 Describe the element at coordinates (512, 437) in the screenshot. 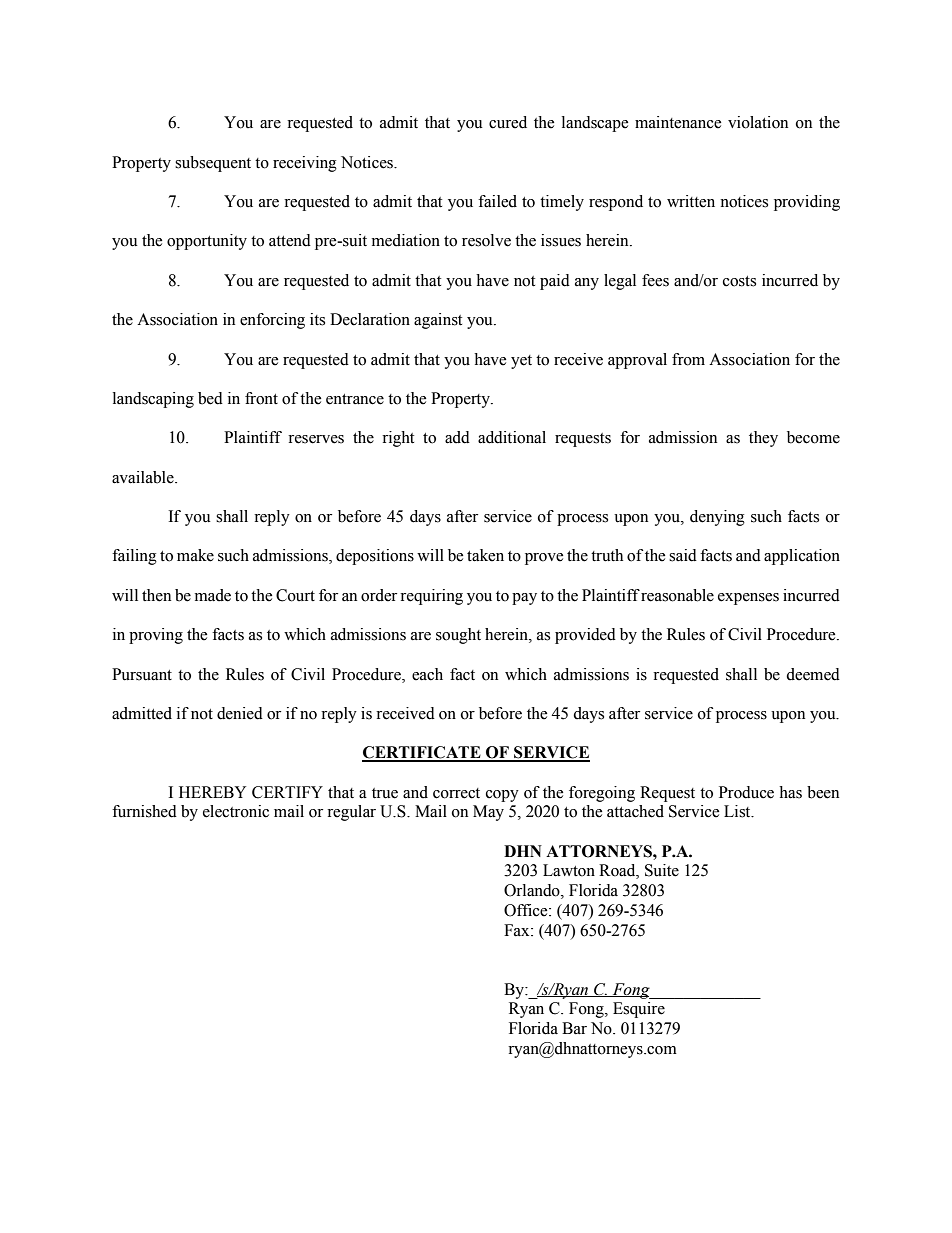

I see `additional` at that location.
